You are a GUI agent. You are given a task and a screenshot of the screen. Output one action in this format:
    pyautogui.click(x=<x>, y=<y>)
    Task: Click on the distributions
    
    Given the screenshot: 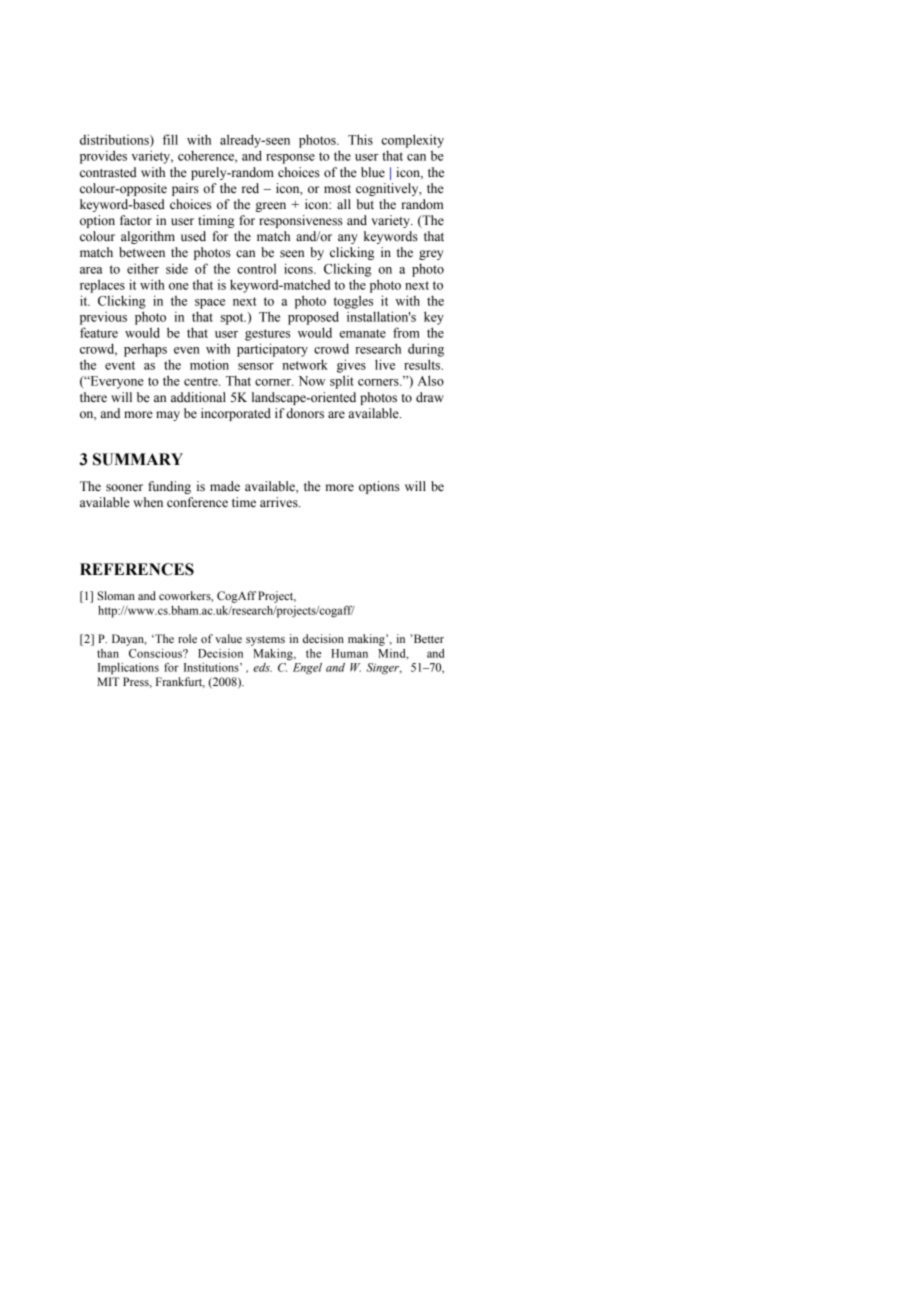 What is the action you would take?
    pyautogui.click(x=115, y=140)
